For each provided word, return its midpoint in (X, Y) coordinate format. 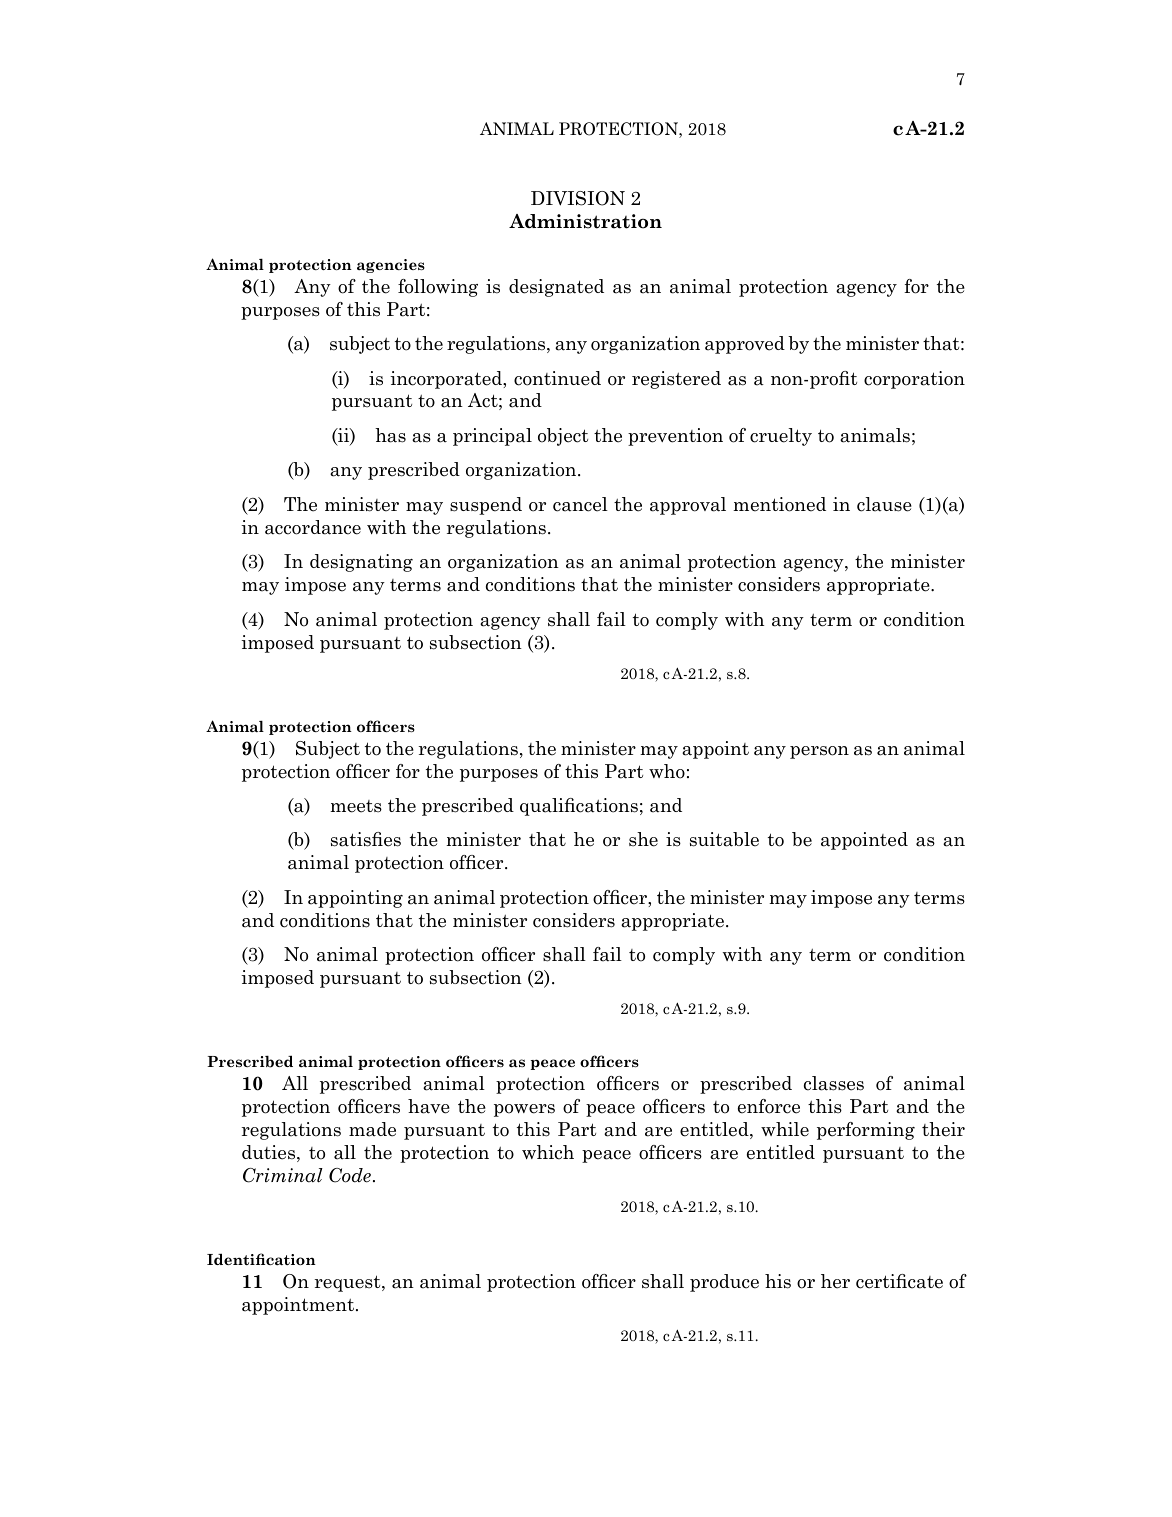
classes (834, 1083)
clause (884, 504)
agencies (391, 266)
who (667, 771)
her (835, 1281)
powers (524, 1110)
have (429, 1106)
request (349, 1283)
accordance (313, 527)
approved (745, 345)
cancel (580, 504)
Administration (585, 221)
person (819, 752)
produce (724, 1283)
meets (356, 806)
